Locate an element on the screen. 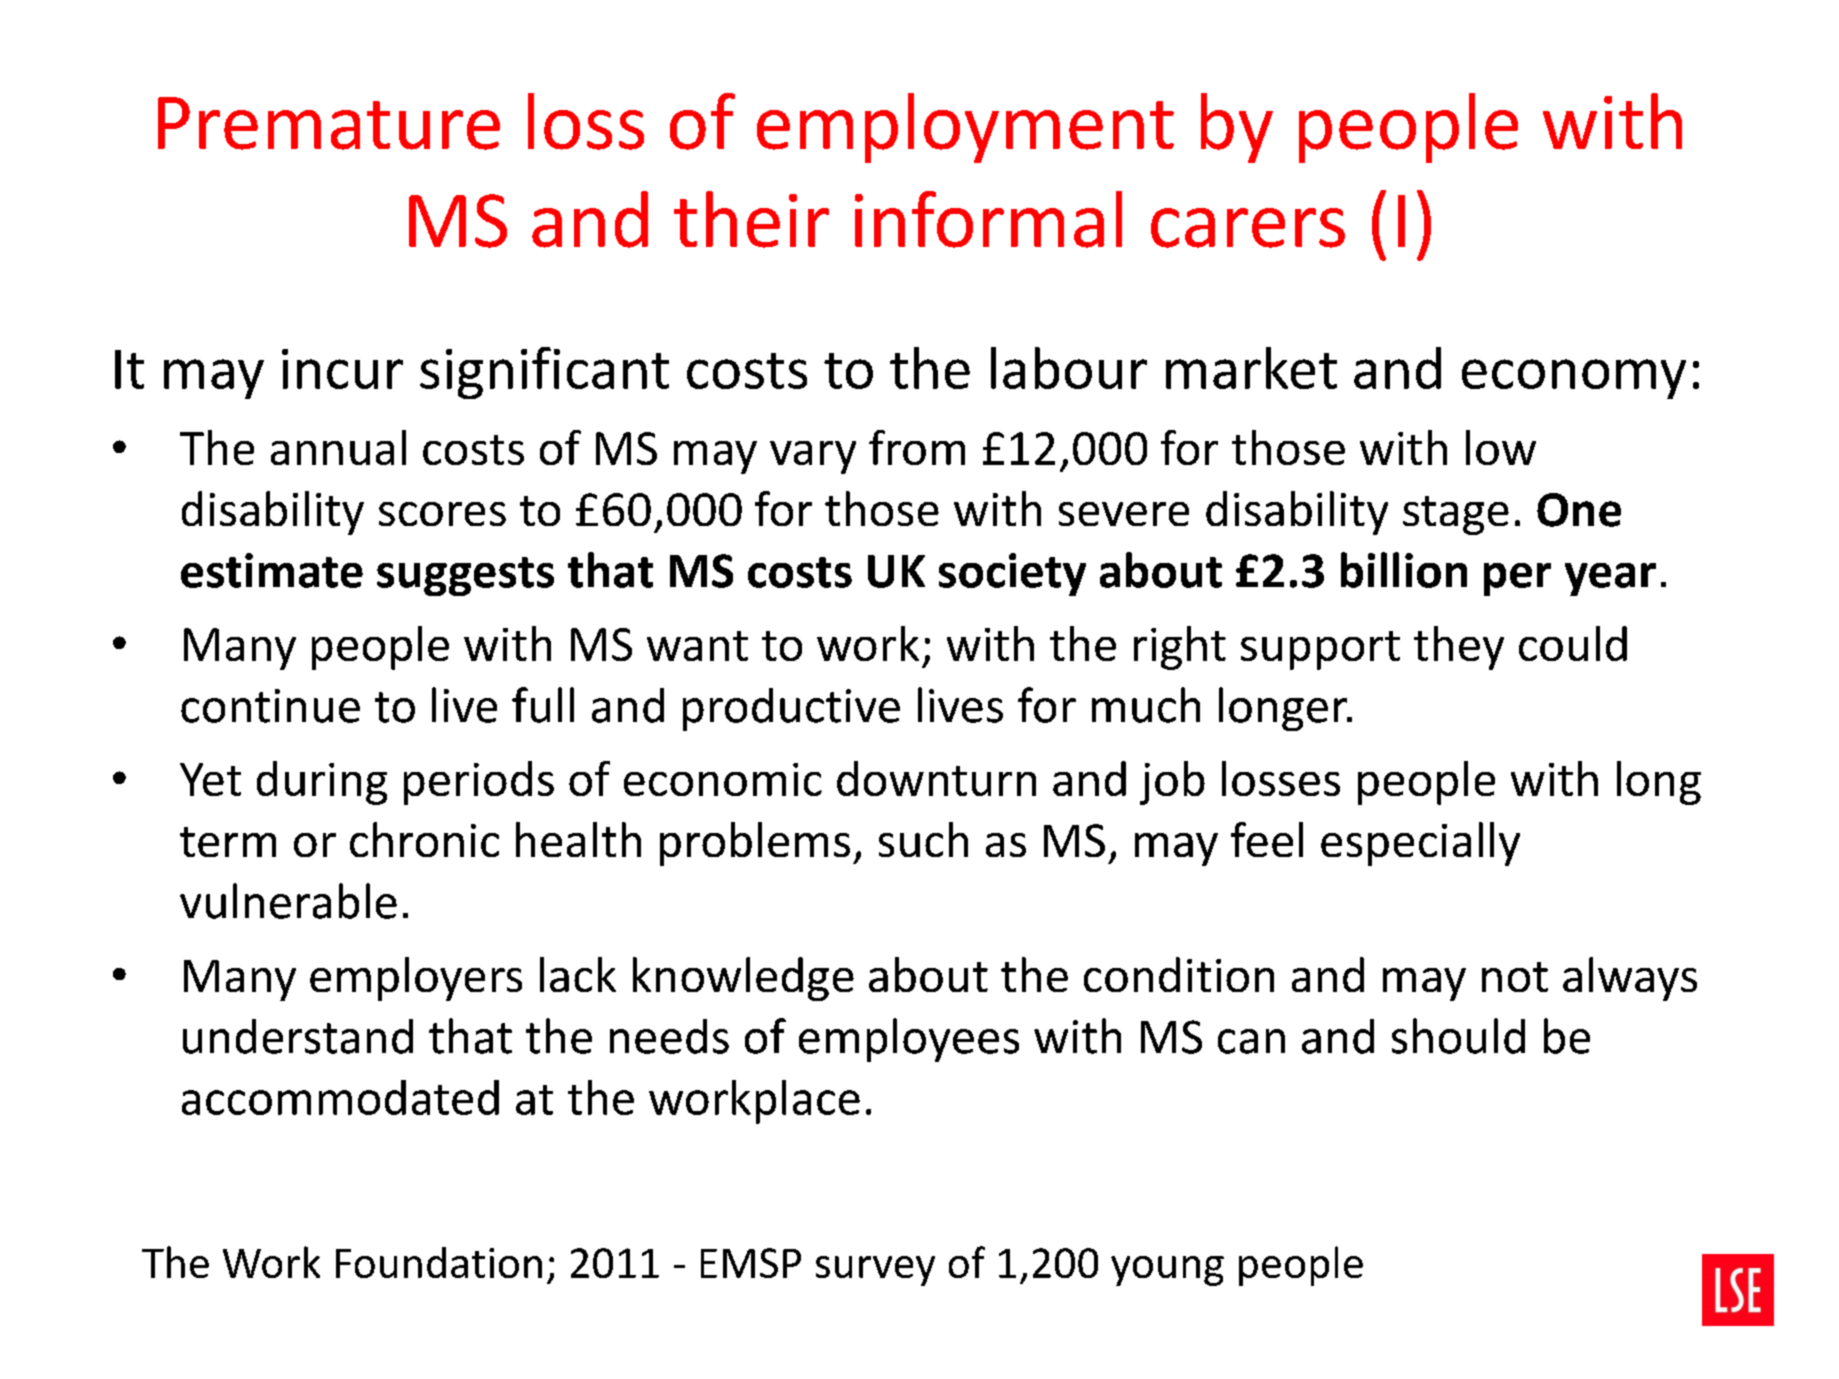  Premature is located at coordinates (329, 123).
